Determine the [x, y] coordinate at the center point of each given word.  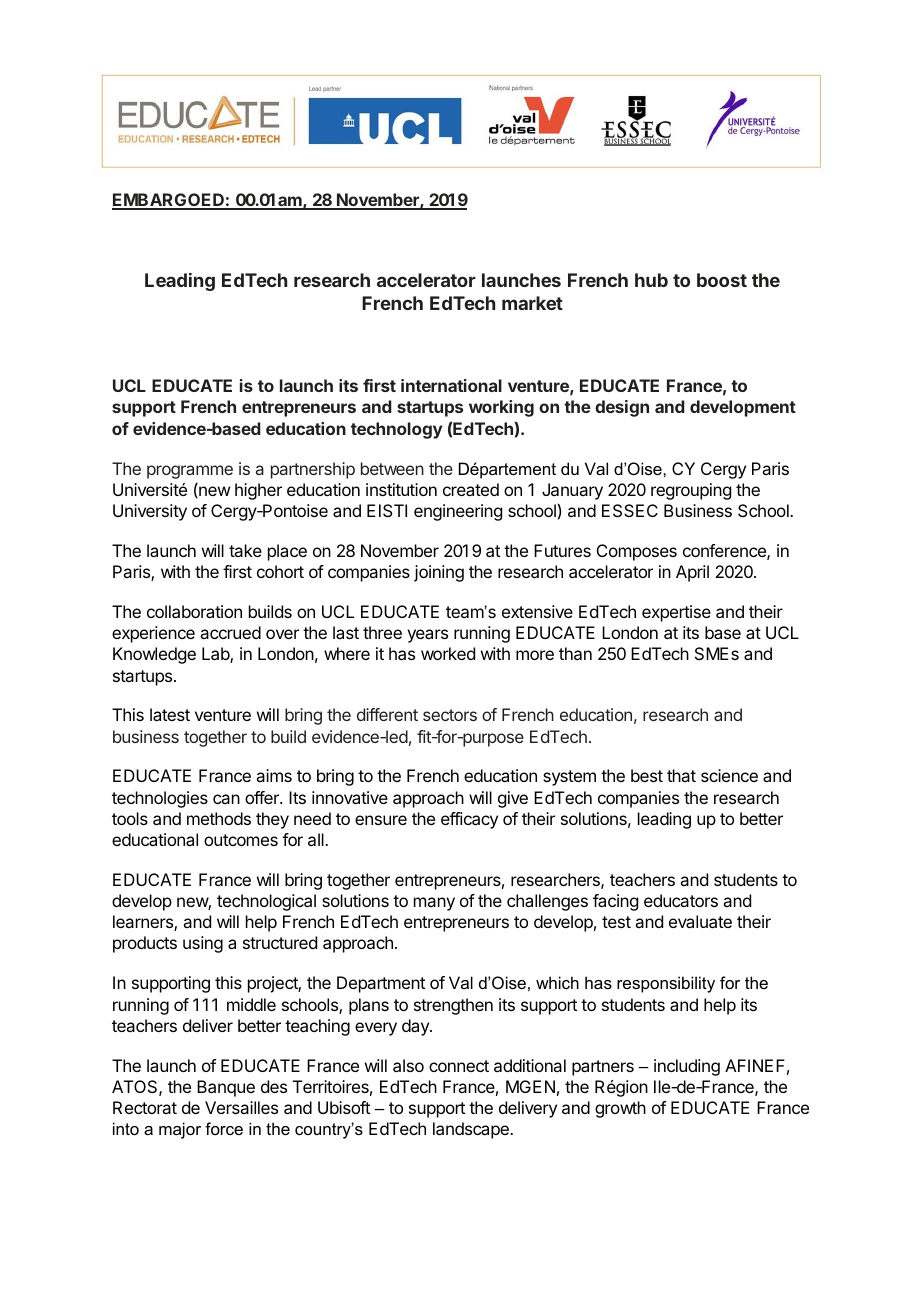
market [532, 303]
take [245, 550]
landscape [472, 1130]
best [647, 775]
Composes [637, 552]
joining [439, 573]
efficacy [469, 820]
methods [219, 818]
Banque [226, 1088]
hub [651, 280]
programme [190, 472]
